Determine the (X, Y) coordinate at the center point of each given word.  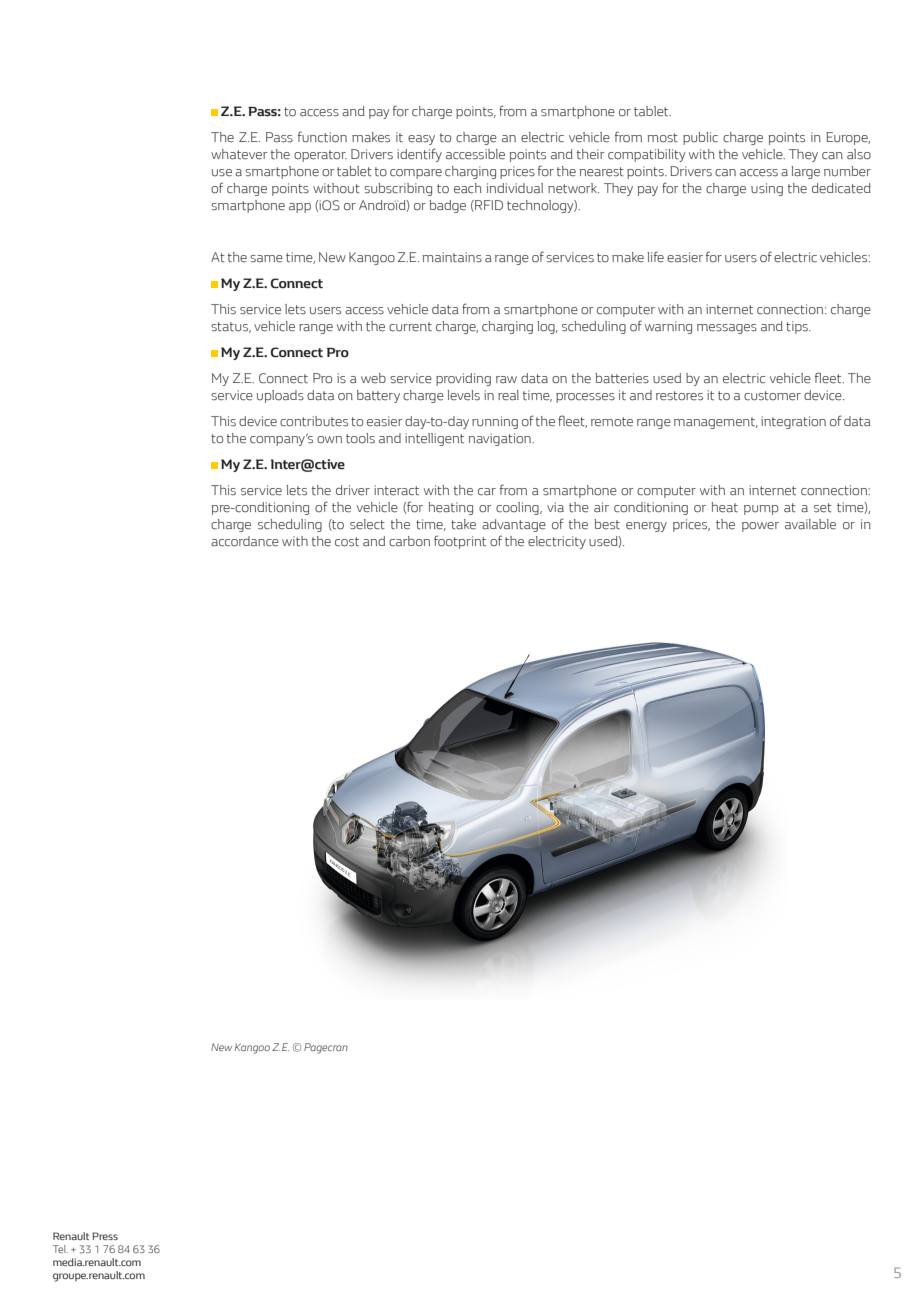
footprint (460, 542)
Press (105, 1236)
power (760, 527)
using (767, 189)
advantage (514, 525)
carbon (409, 541)
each (468, 188)
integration (793, 422)
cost (347, 542)
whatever (239, 154)
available (810, 524)
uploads (280, 396)
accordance (245, 541)
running (495, 422)
